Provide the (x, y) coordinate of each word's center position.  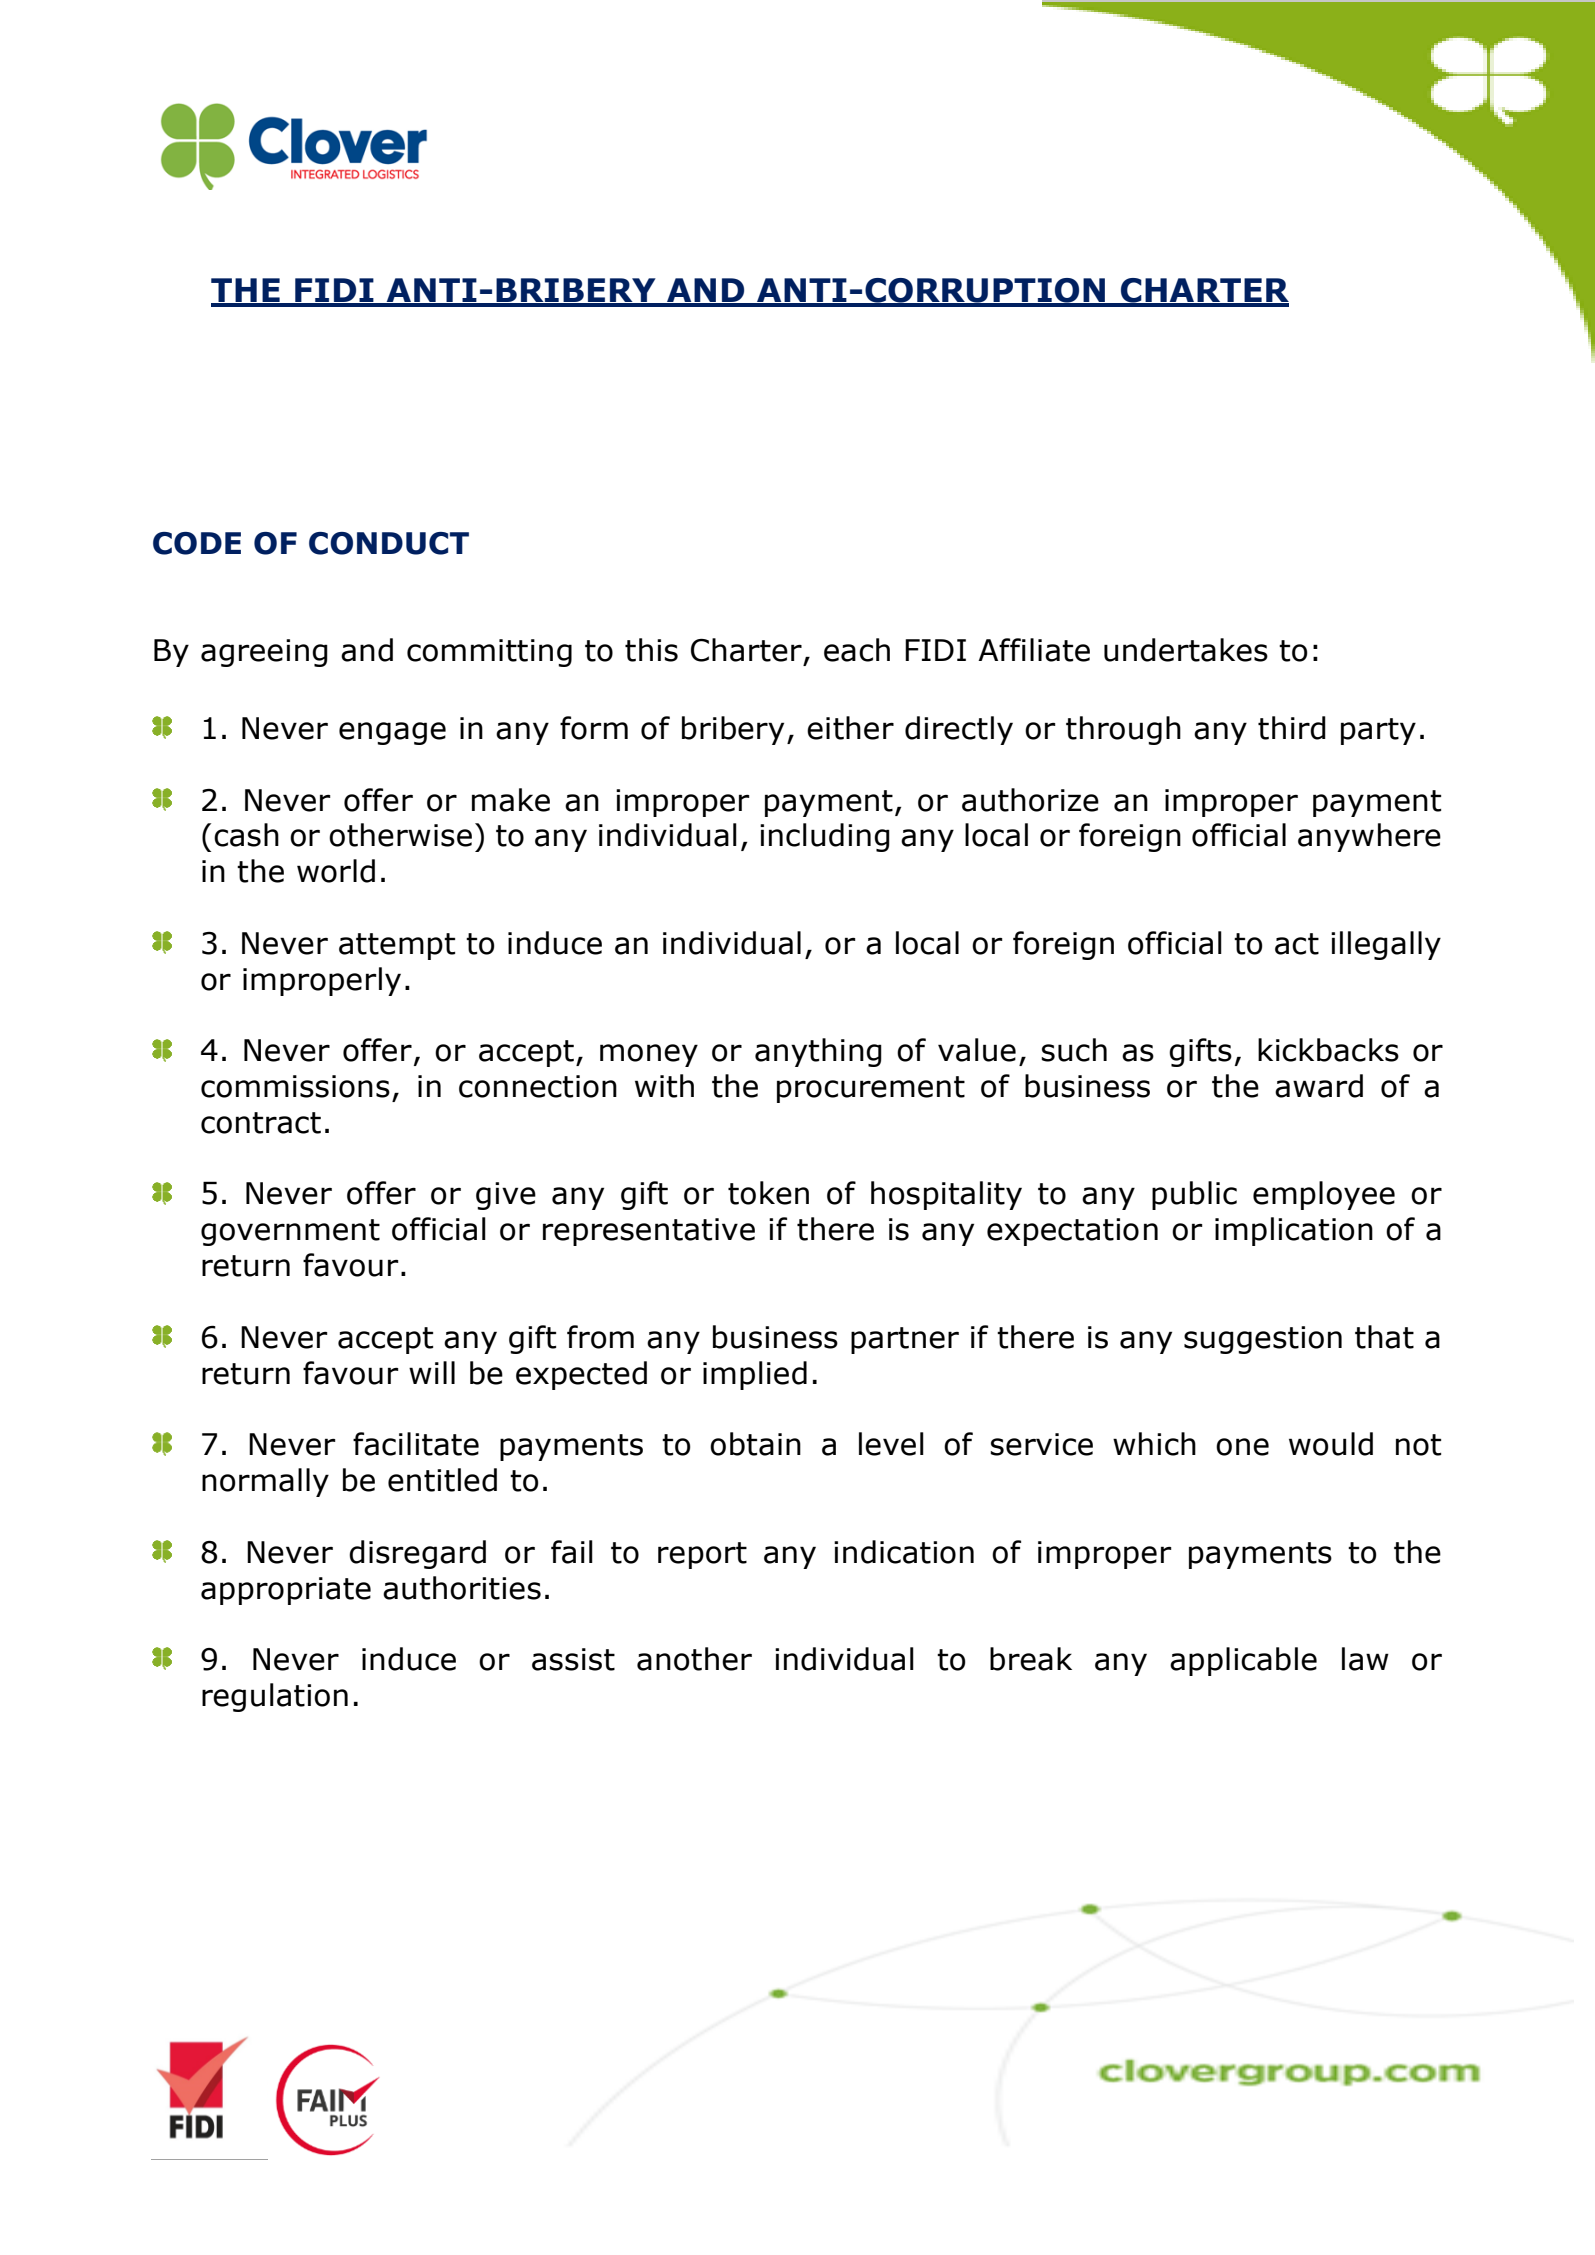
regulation (275, 1697)
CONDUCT (389, 543)
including (825, 837)
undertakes (1186, 650)
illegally (1386, 945)
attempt (397, 946)
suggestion (1263, 1340)
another (694, 1659)
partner (905, 1340)
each (857, 650)
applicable (1243, 1661)
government (290, 1232)
